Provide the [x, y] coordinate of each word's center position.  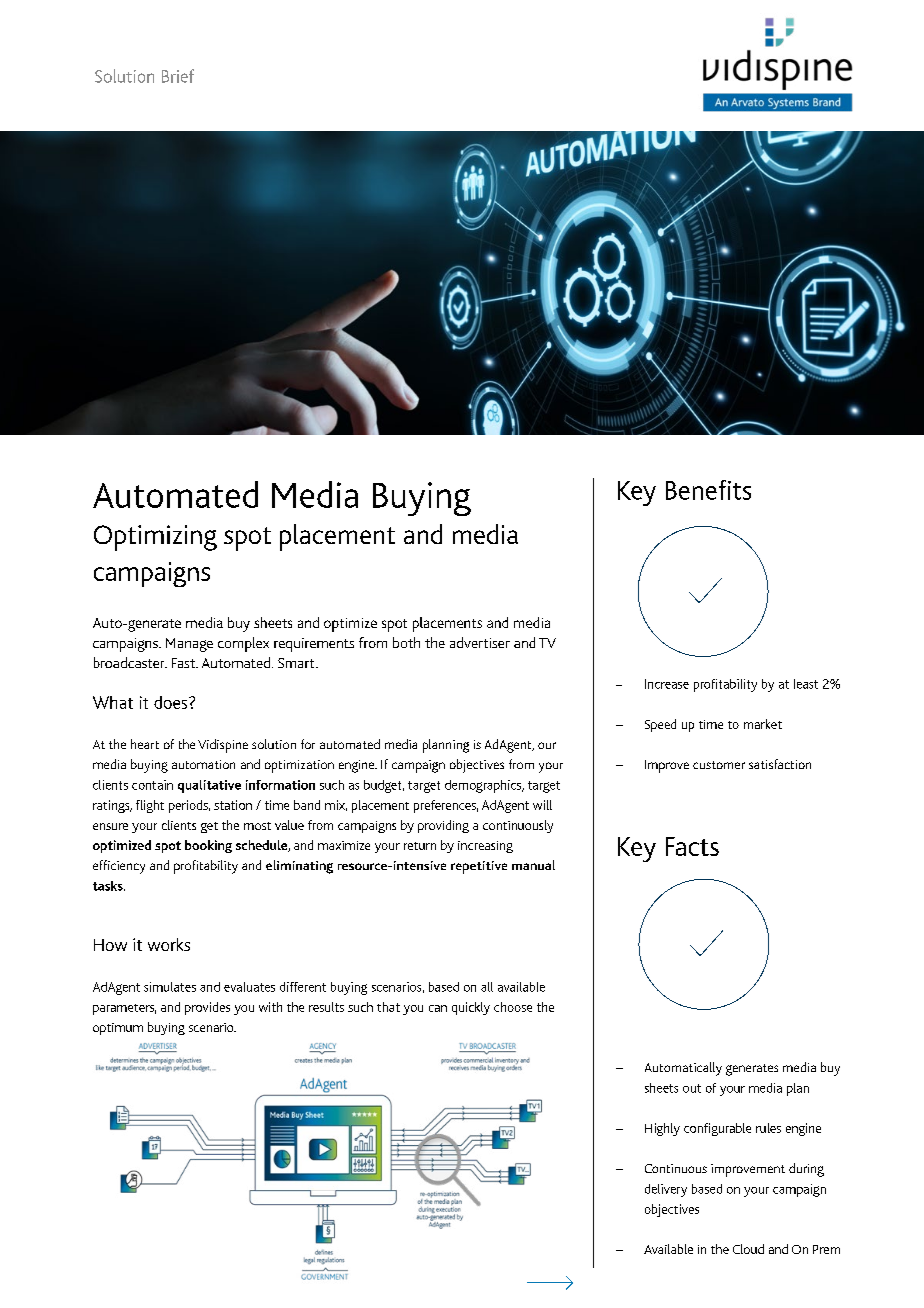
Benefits [708, 490]
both [406, 642]
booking [208, 846]
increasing [485, 847]
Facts [692, 846]
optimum [118, 1029]
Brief [178, 76]
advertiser [480, 642]
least [806, 684]
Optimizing [155, 538]
